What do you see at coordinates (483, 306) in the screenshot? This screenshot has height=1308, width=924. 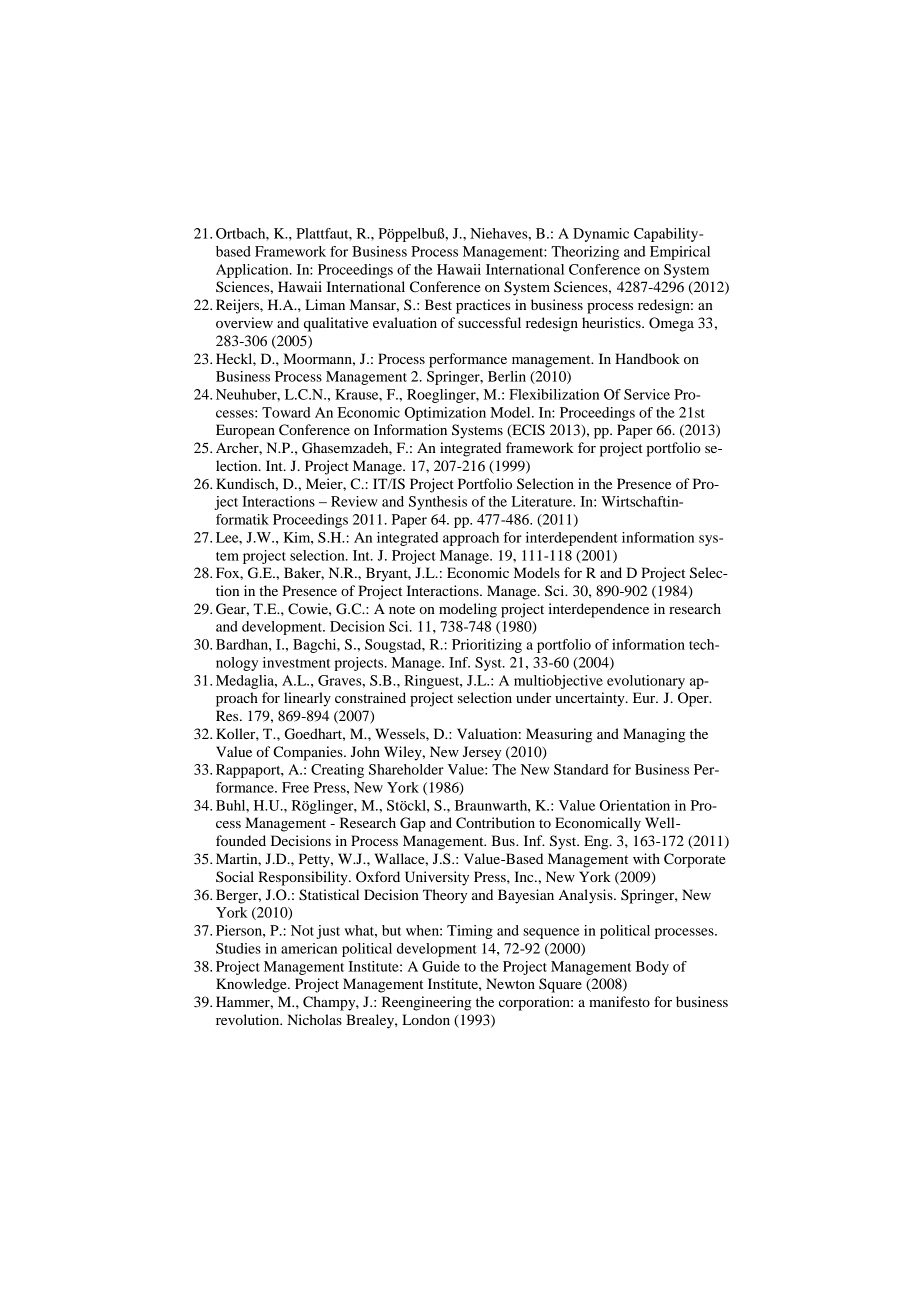 I see `practices` at bounding box center [483, 306].
